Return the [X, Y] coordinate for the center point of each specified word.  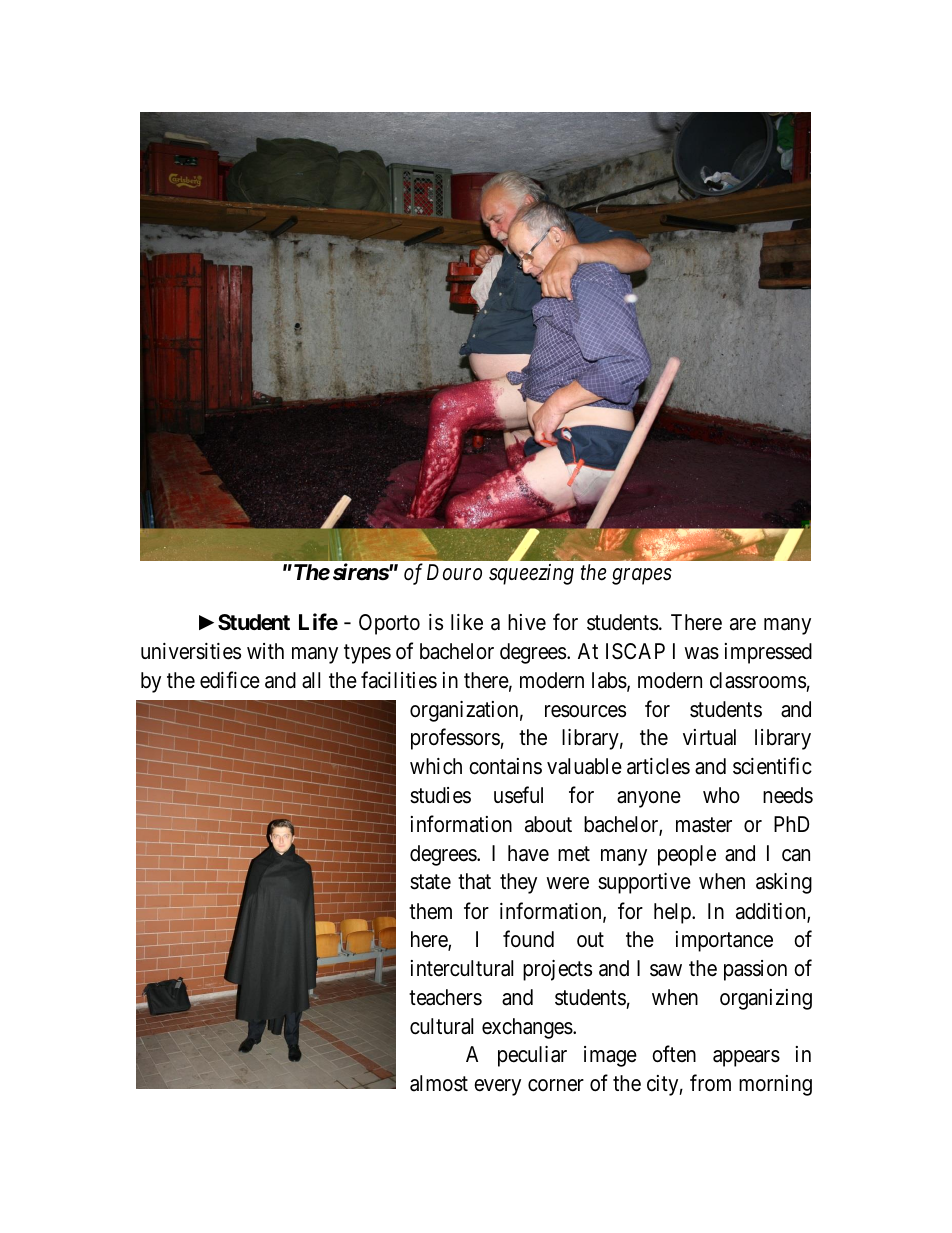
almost [439, 1083]
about [548, 824]
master [704, 825]
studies [440, 795]
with [265, 651]
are [743, 624]
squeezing [531, 574]
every [497, 1087]
